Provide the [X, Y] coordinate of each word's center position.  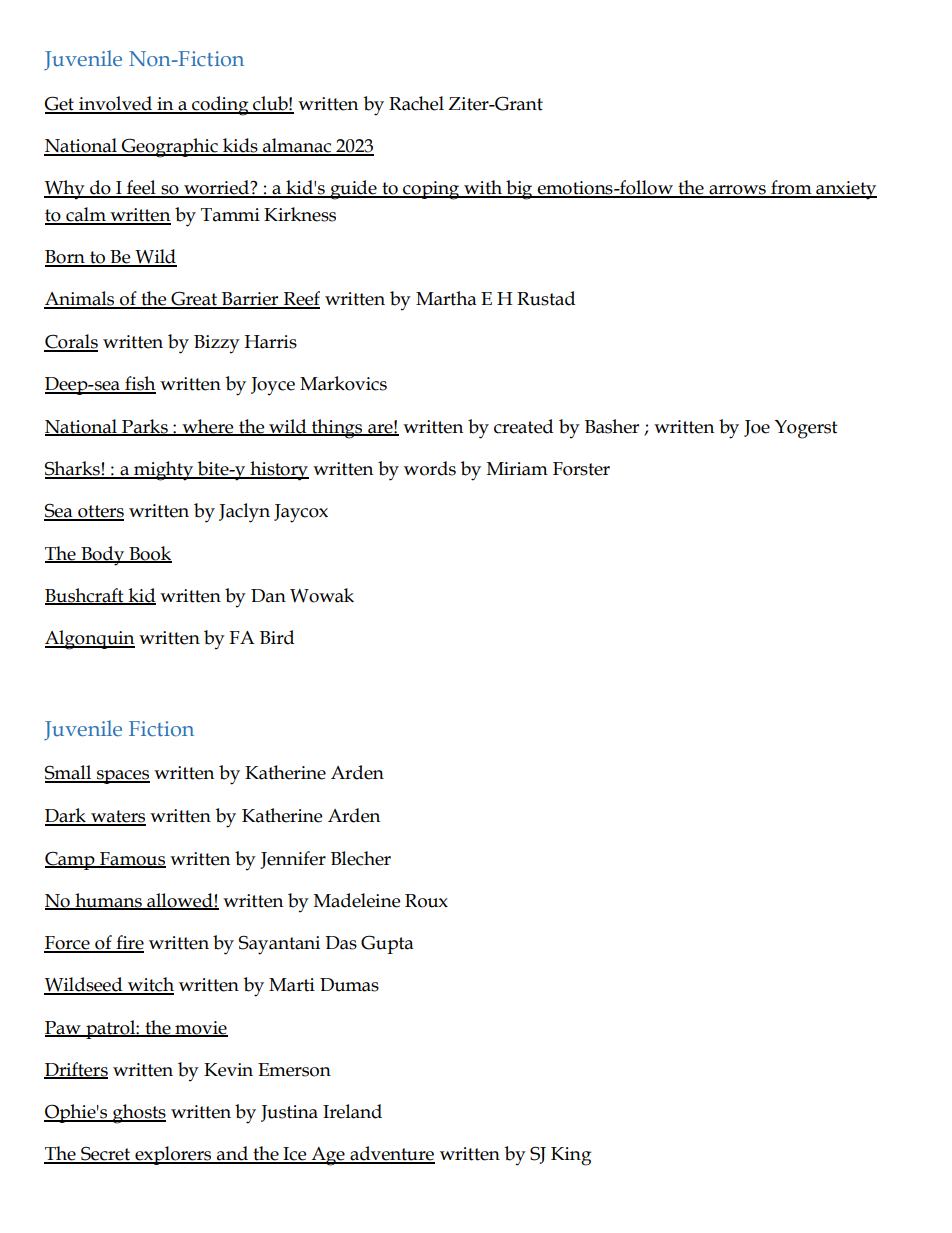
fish [139, 384]
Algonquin [90, 640]
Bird [277, 637]
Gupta [387, 944]
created [523, 426]
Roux [426, 901]
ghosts [138, 1114]
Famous [132, 859]
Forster [581, 469]
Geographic [170, 148]
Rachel [416, 103]
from [791, 188]
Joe [757, 428]
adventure [391, 1154]
